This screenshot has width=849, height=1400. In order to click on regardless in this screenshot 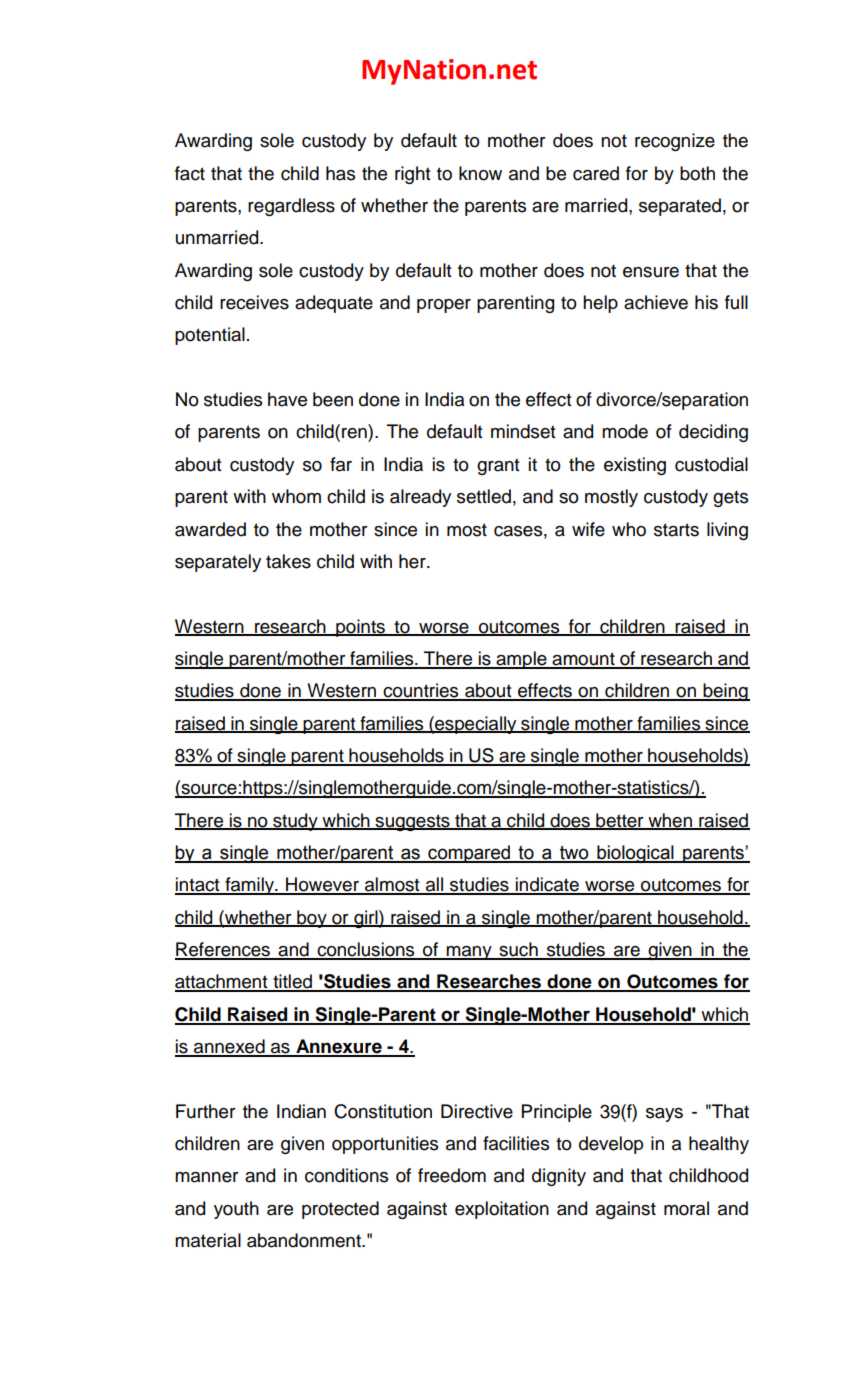, I will do `click(291, 207)`.
